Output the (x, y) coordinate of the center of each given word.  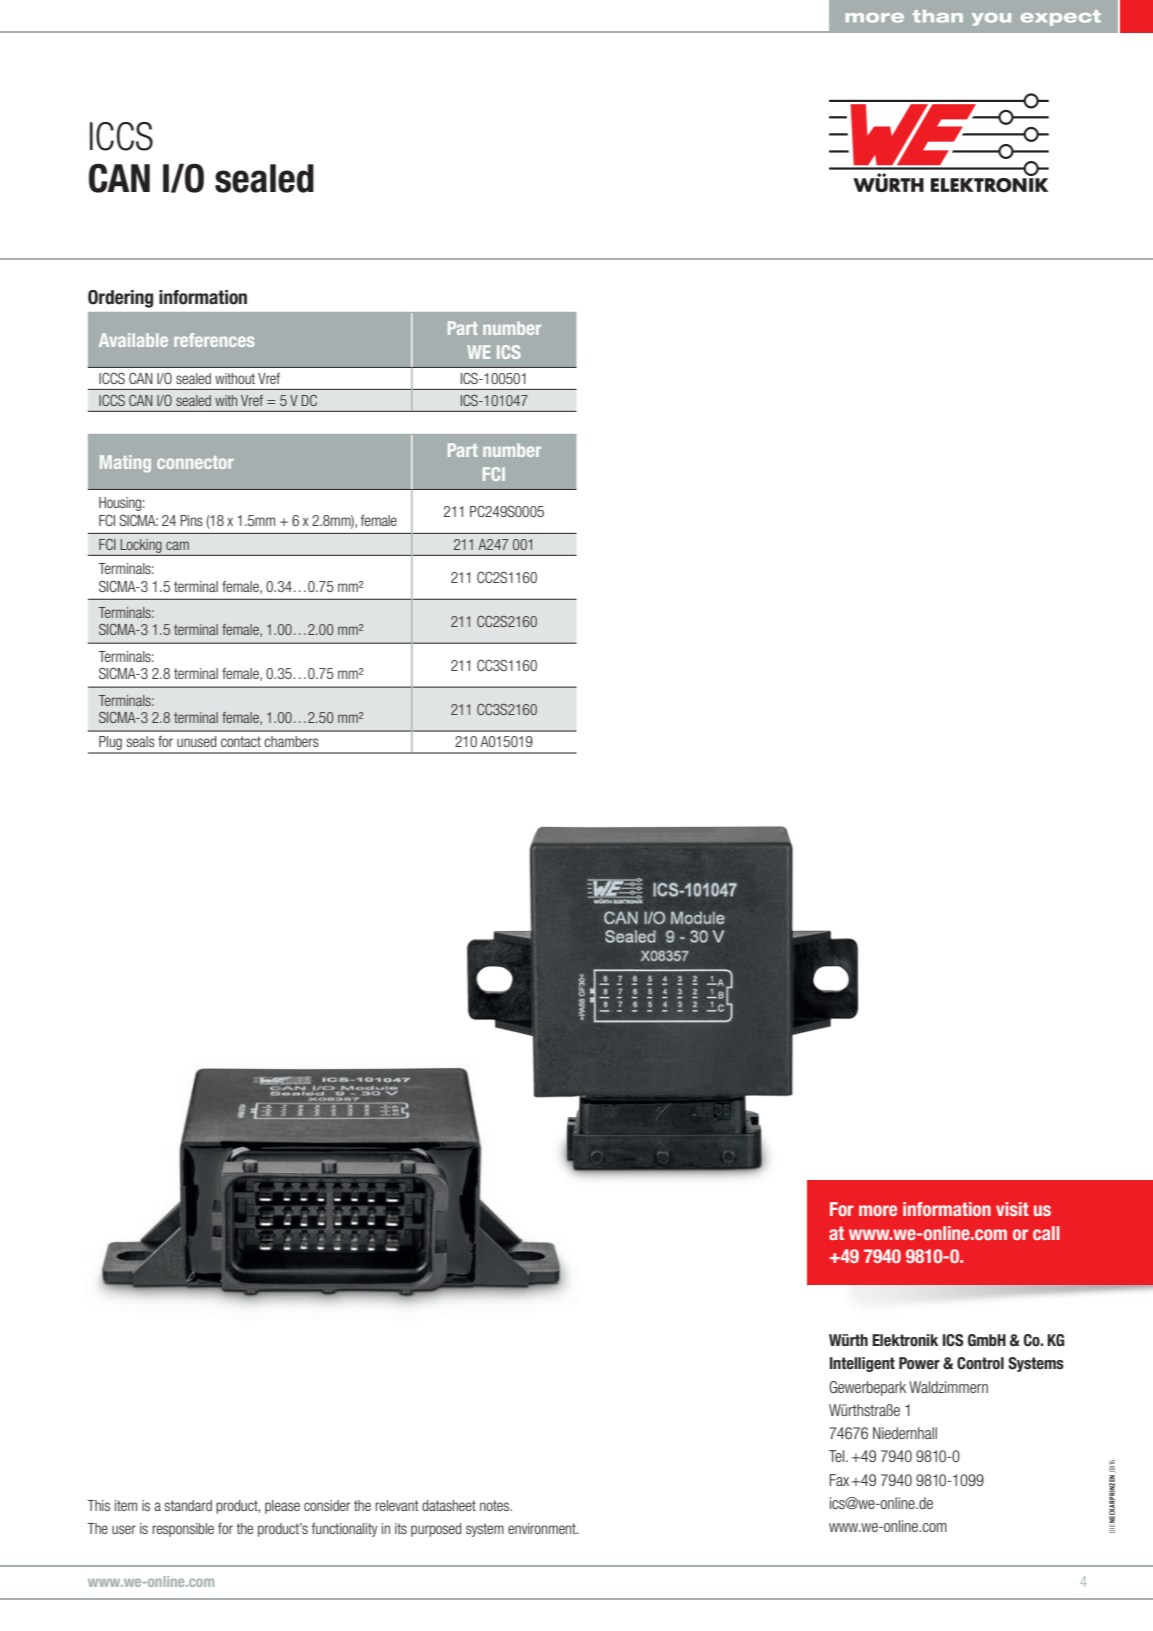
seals (141, 741)
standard (188, 1505)
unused (196, 741)
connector (195, 462)
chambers (291, 741)
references (214, 340)
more (878, 1210)
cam (177, 545)
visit (1012, 1209)
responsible (183, 1530)
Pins (191, 520)
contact (241, 741)
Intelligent (862, 1364)
